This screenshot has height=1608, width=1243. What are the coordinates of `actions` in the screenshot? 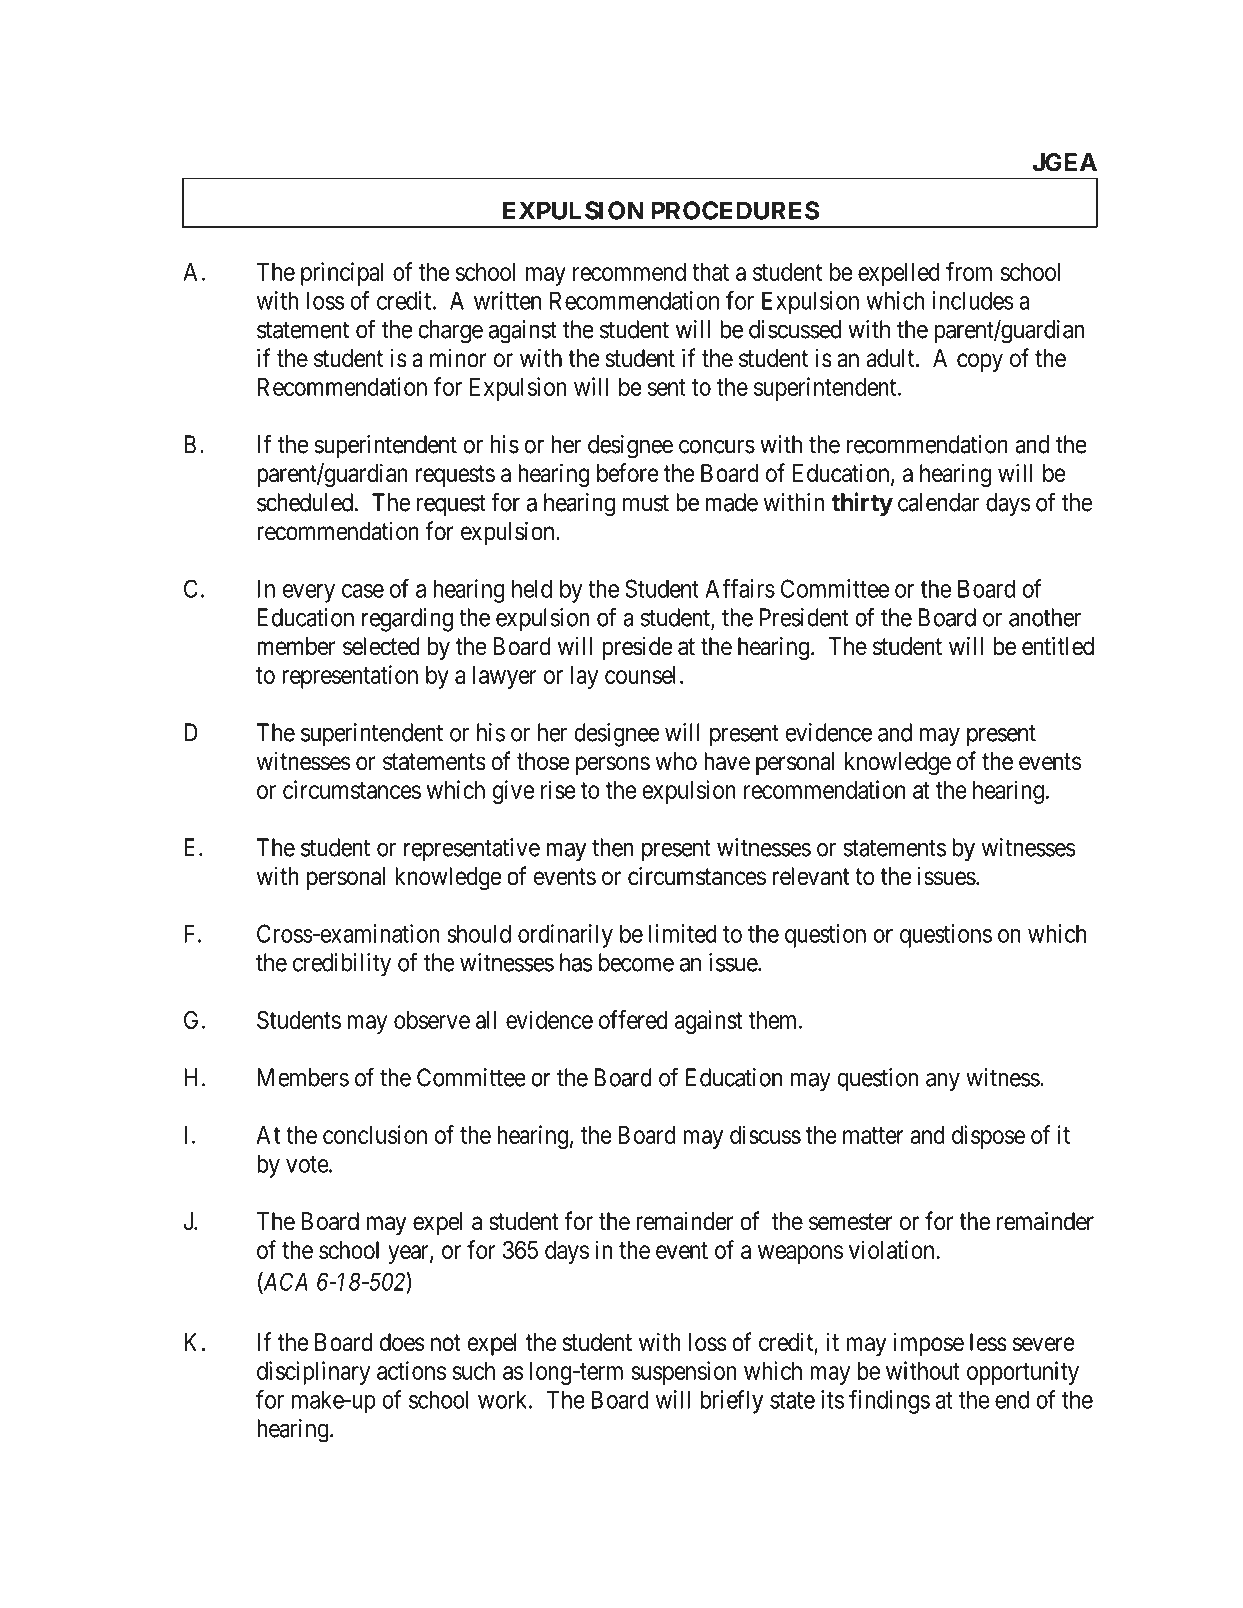 It's located at (411, 1370).
